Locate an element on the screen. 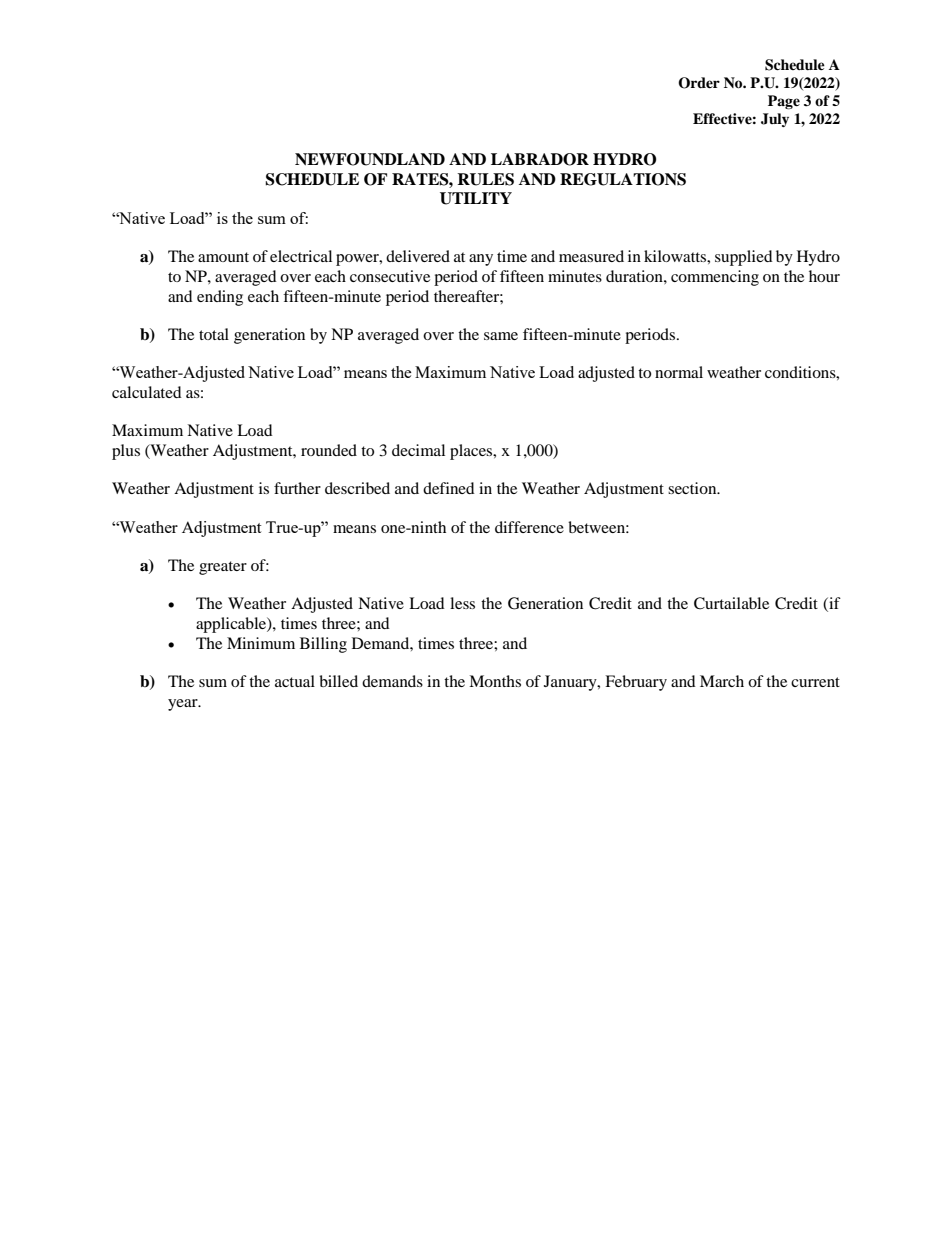 The height and width of the screenshot is (1233, 952). Page is located at coordinates (784, 102).
